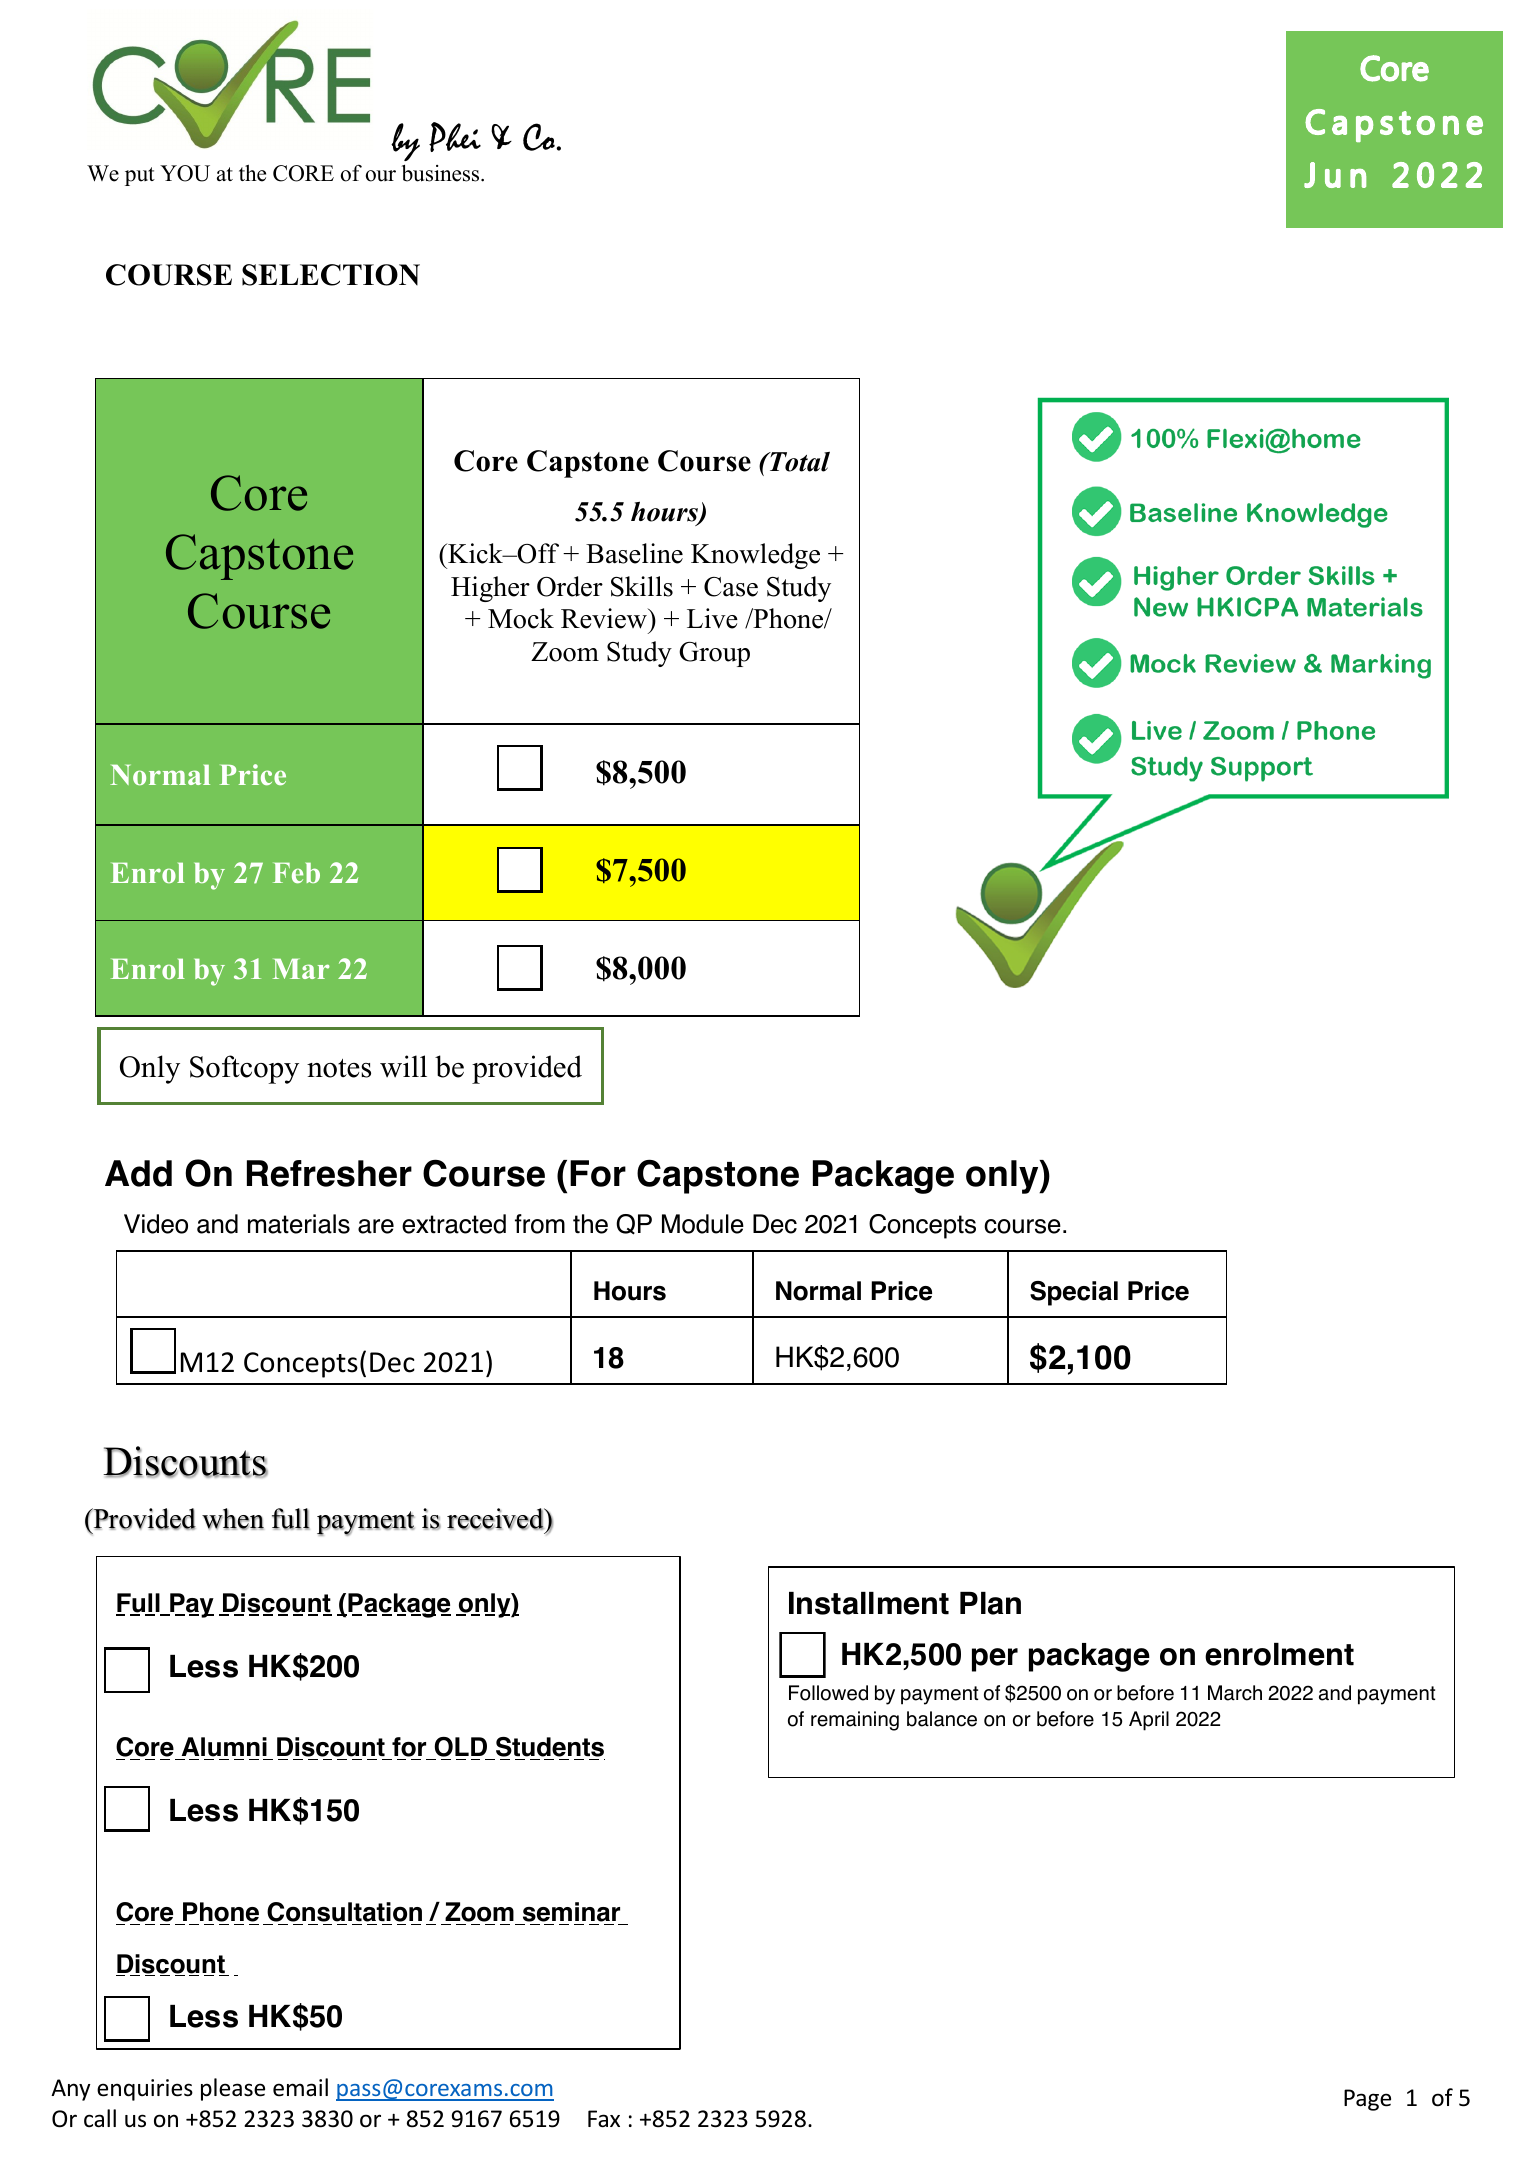 This screenshot has width=1528, height=2162. I want to click on when, so click(233, 1519).
